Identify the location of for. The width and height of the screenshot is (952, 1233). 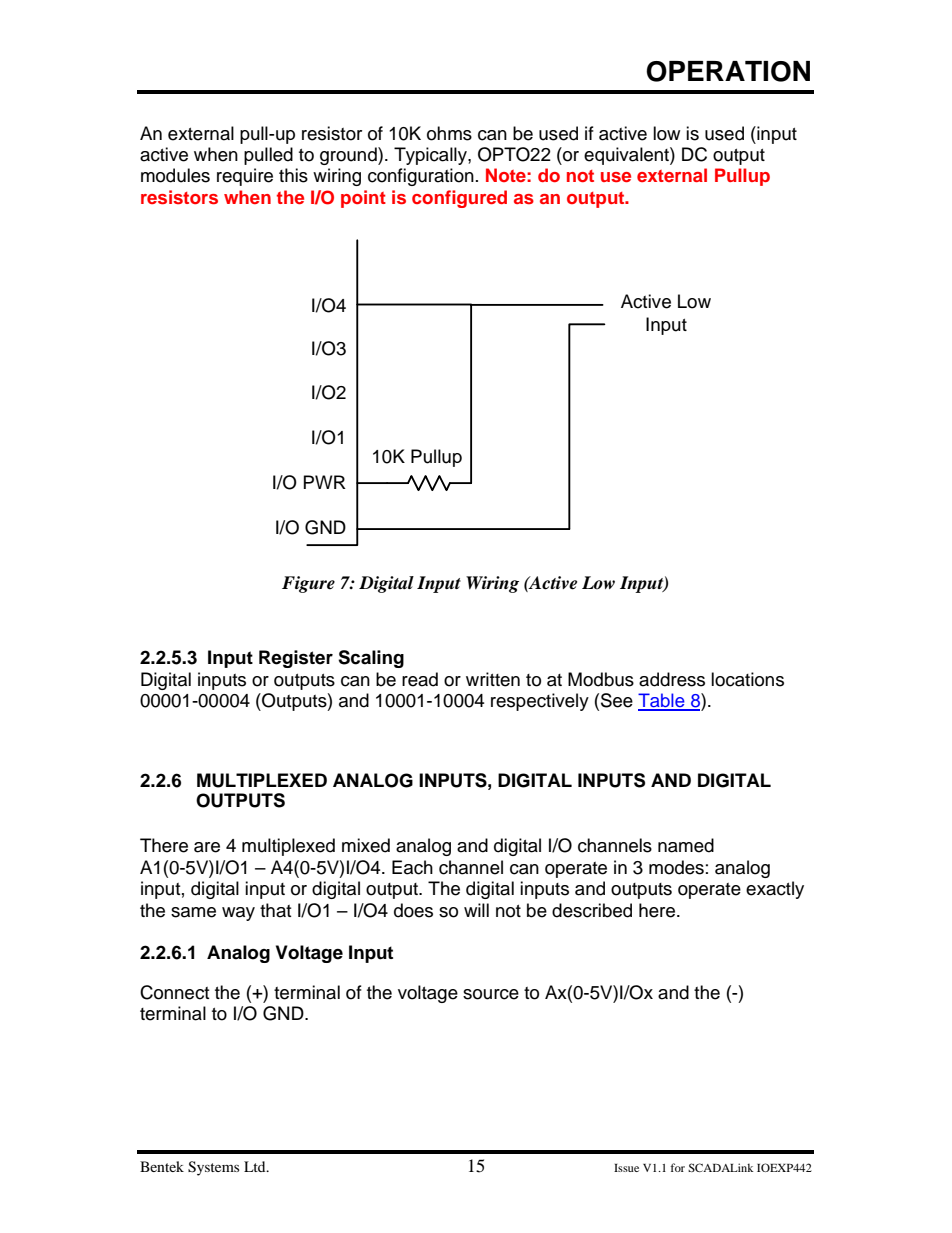
(678, 1167).
